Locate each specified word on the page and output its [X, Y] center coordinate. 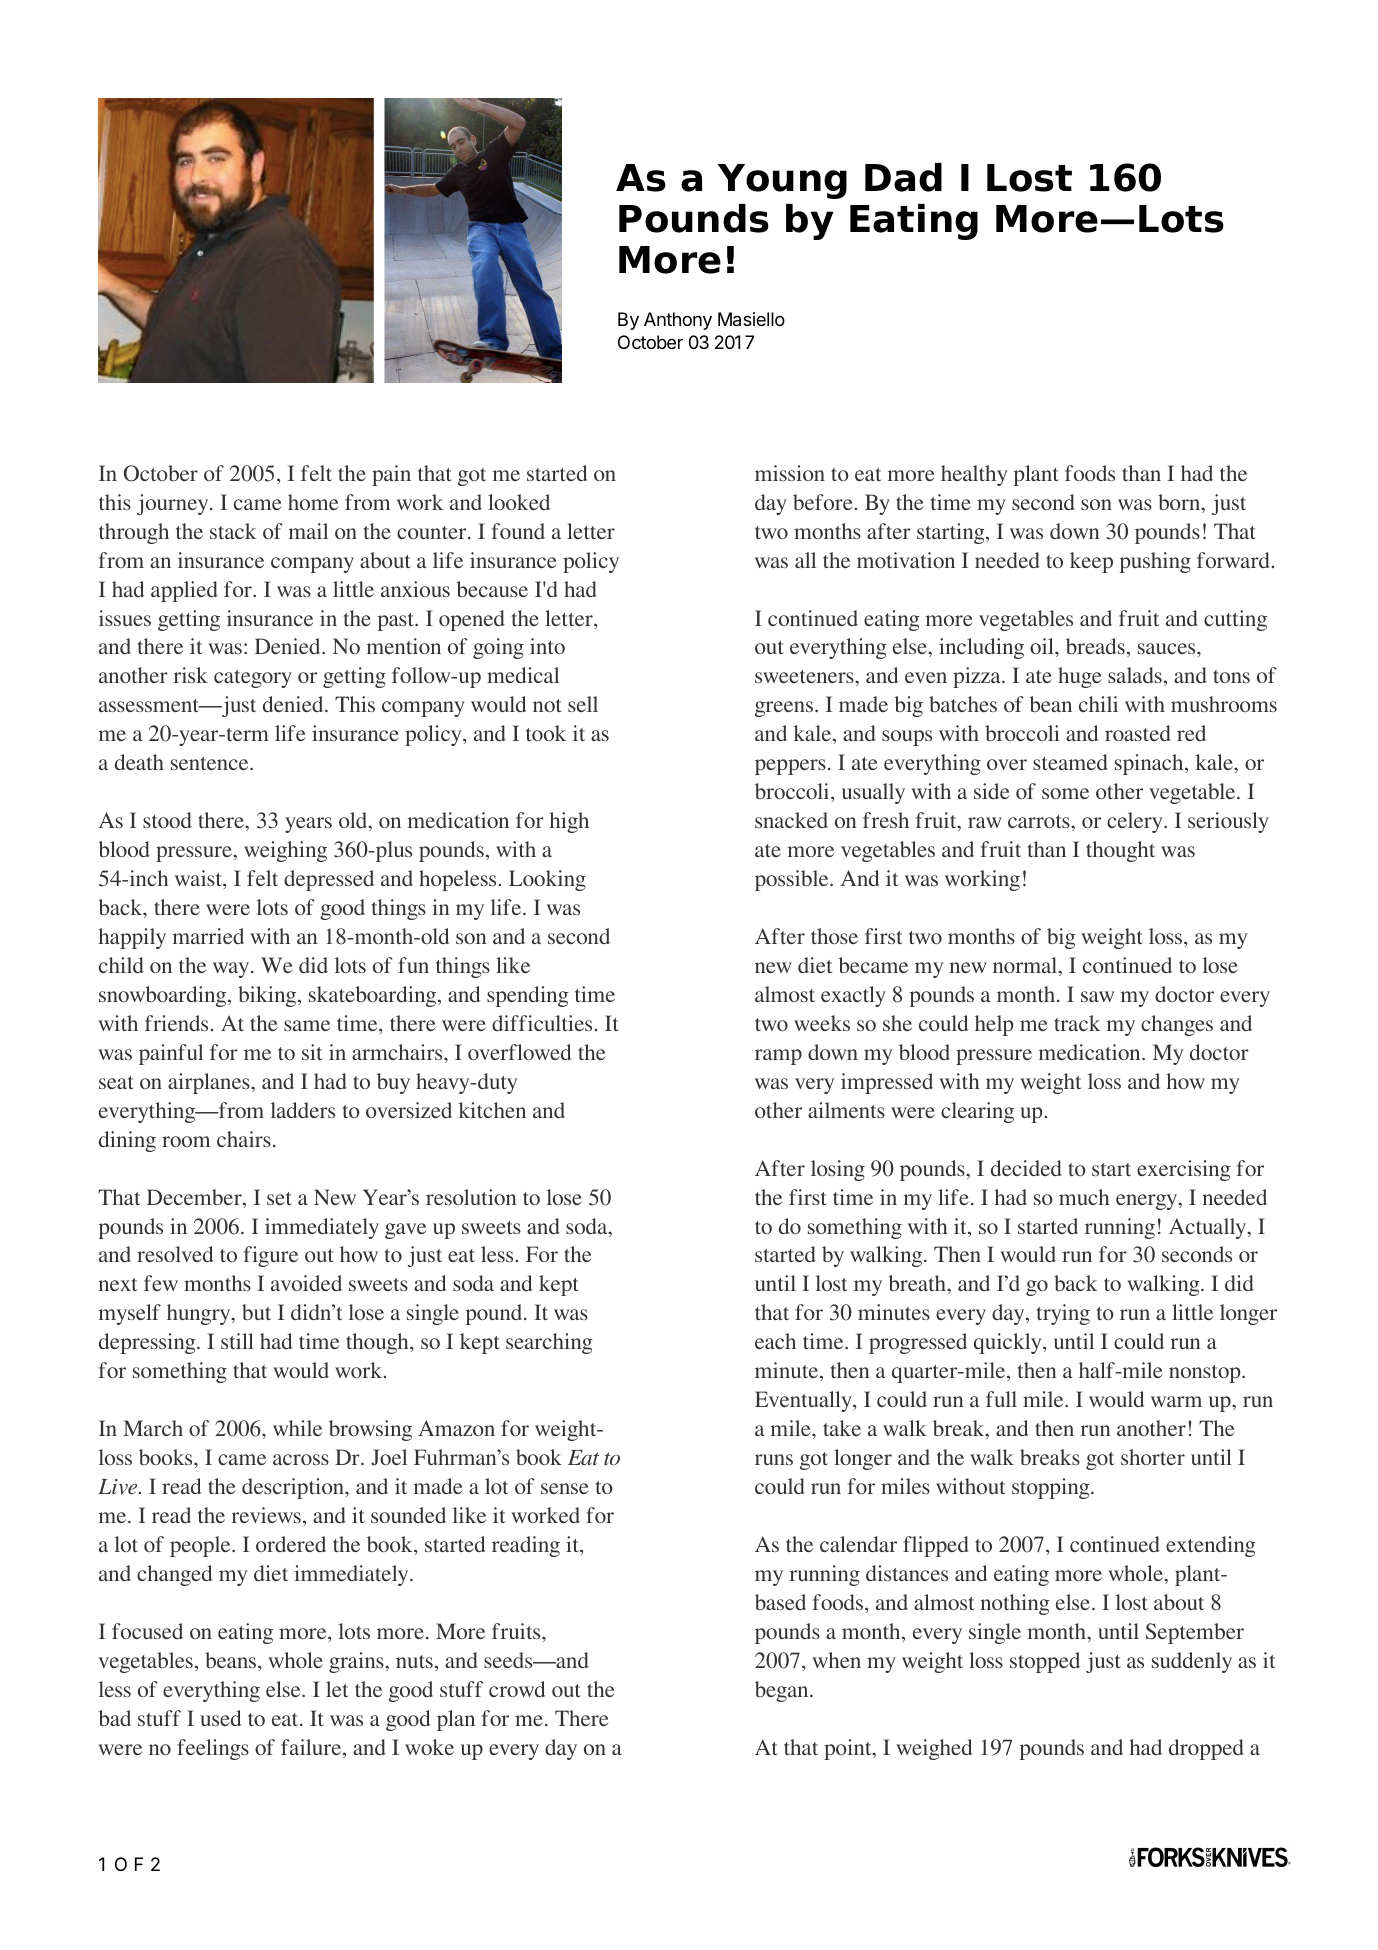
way [232, 970]
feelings [213, 1749]
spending [528, 996]
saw [1097, 996]
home [313, 502]
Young [782, 181]
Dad [903, 177]
